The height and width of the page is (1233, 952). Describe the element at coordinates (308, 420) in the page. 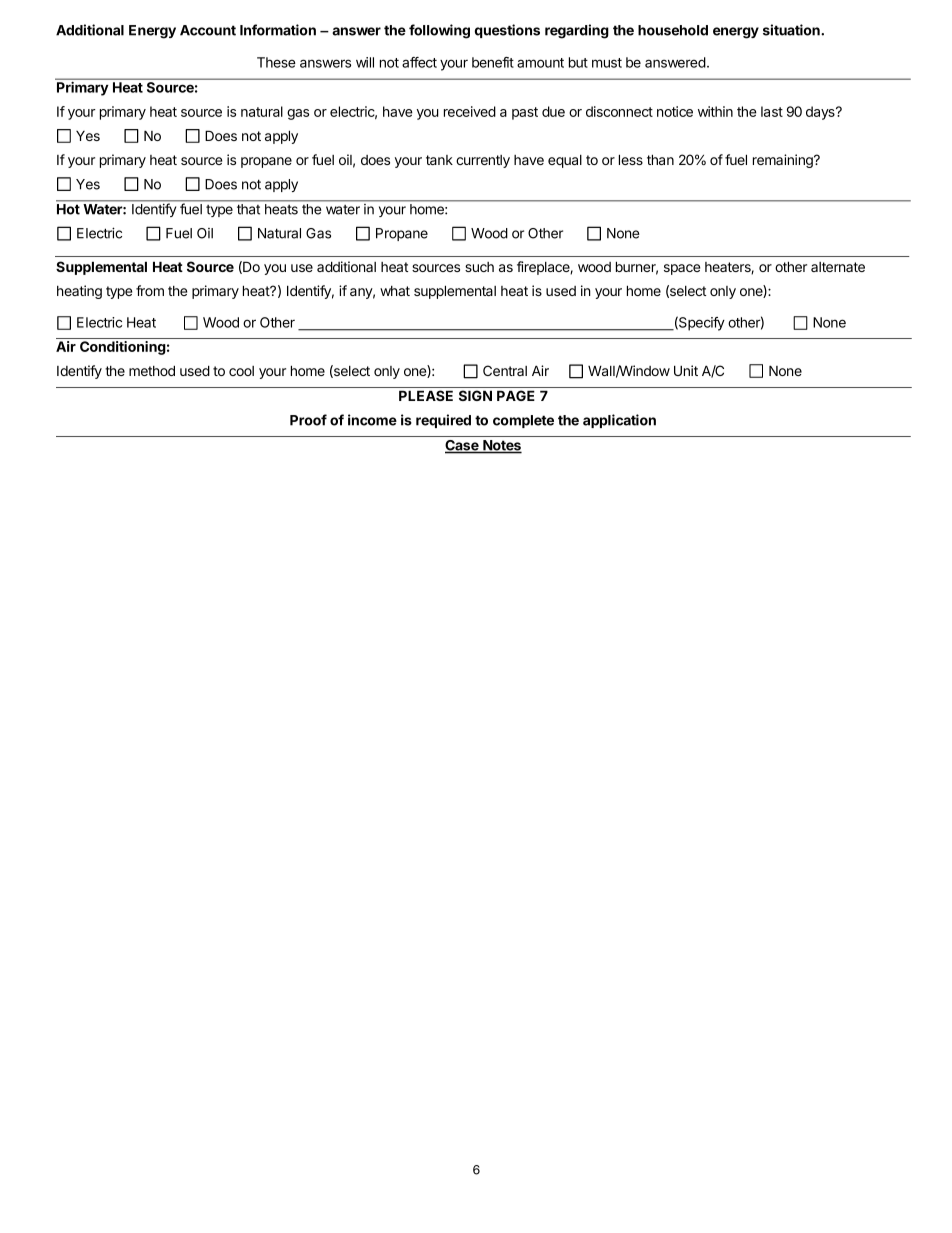

I see `Proof` at that location.
